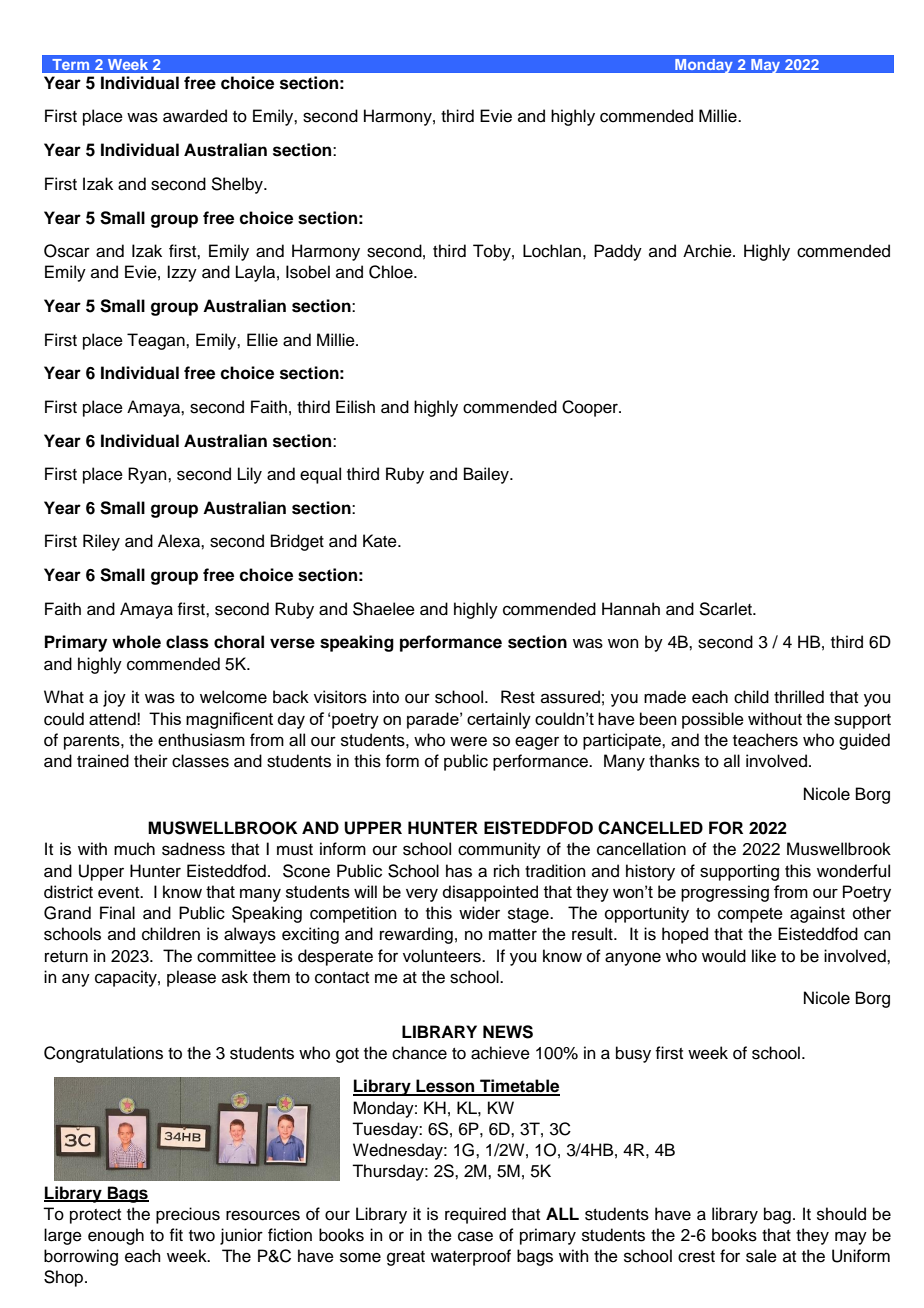 The width and height of the document is (924, 1308). What do you see at coordinates (591, 408) in the document?
I see `Cooper` at bounding box center [591, 408].
